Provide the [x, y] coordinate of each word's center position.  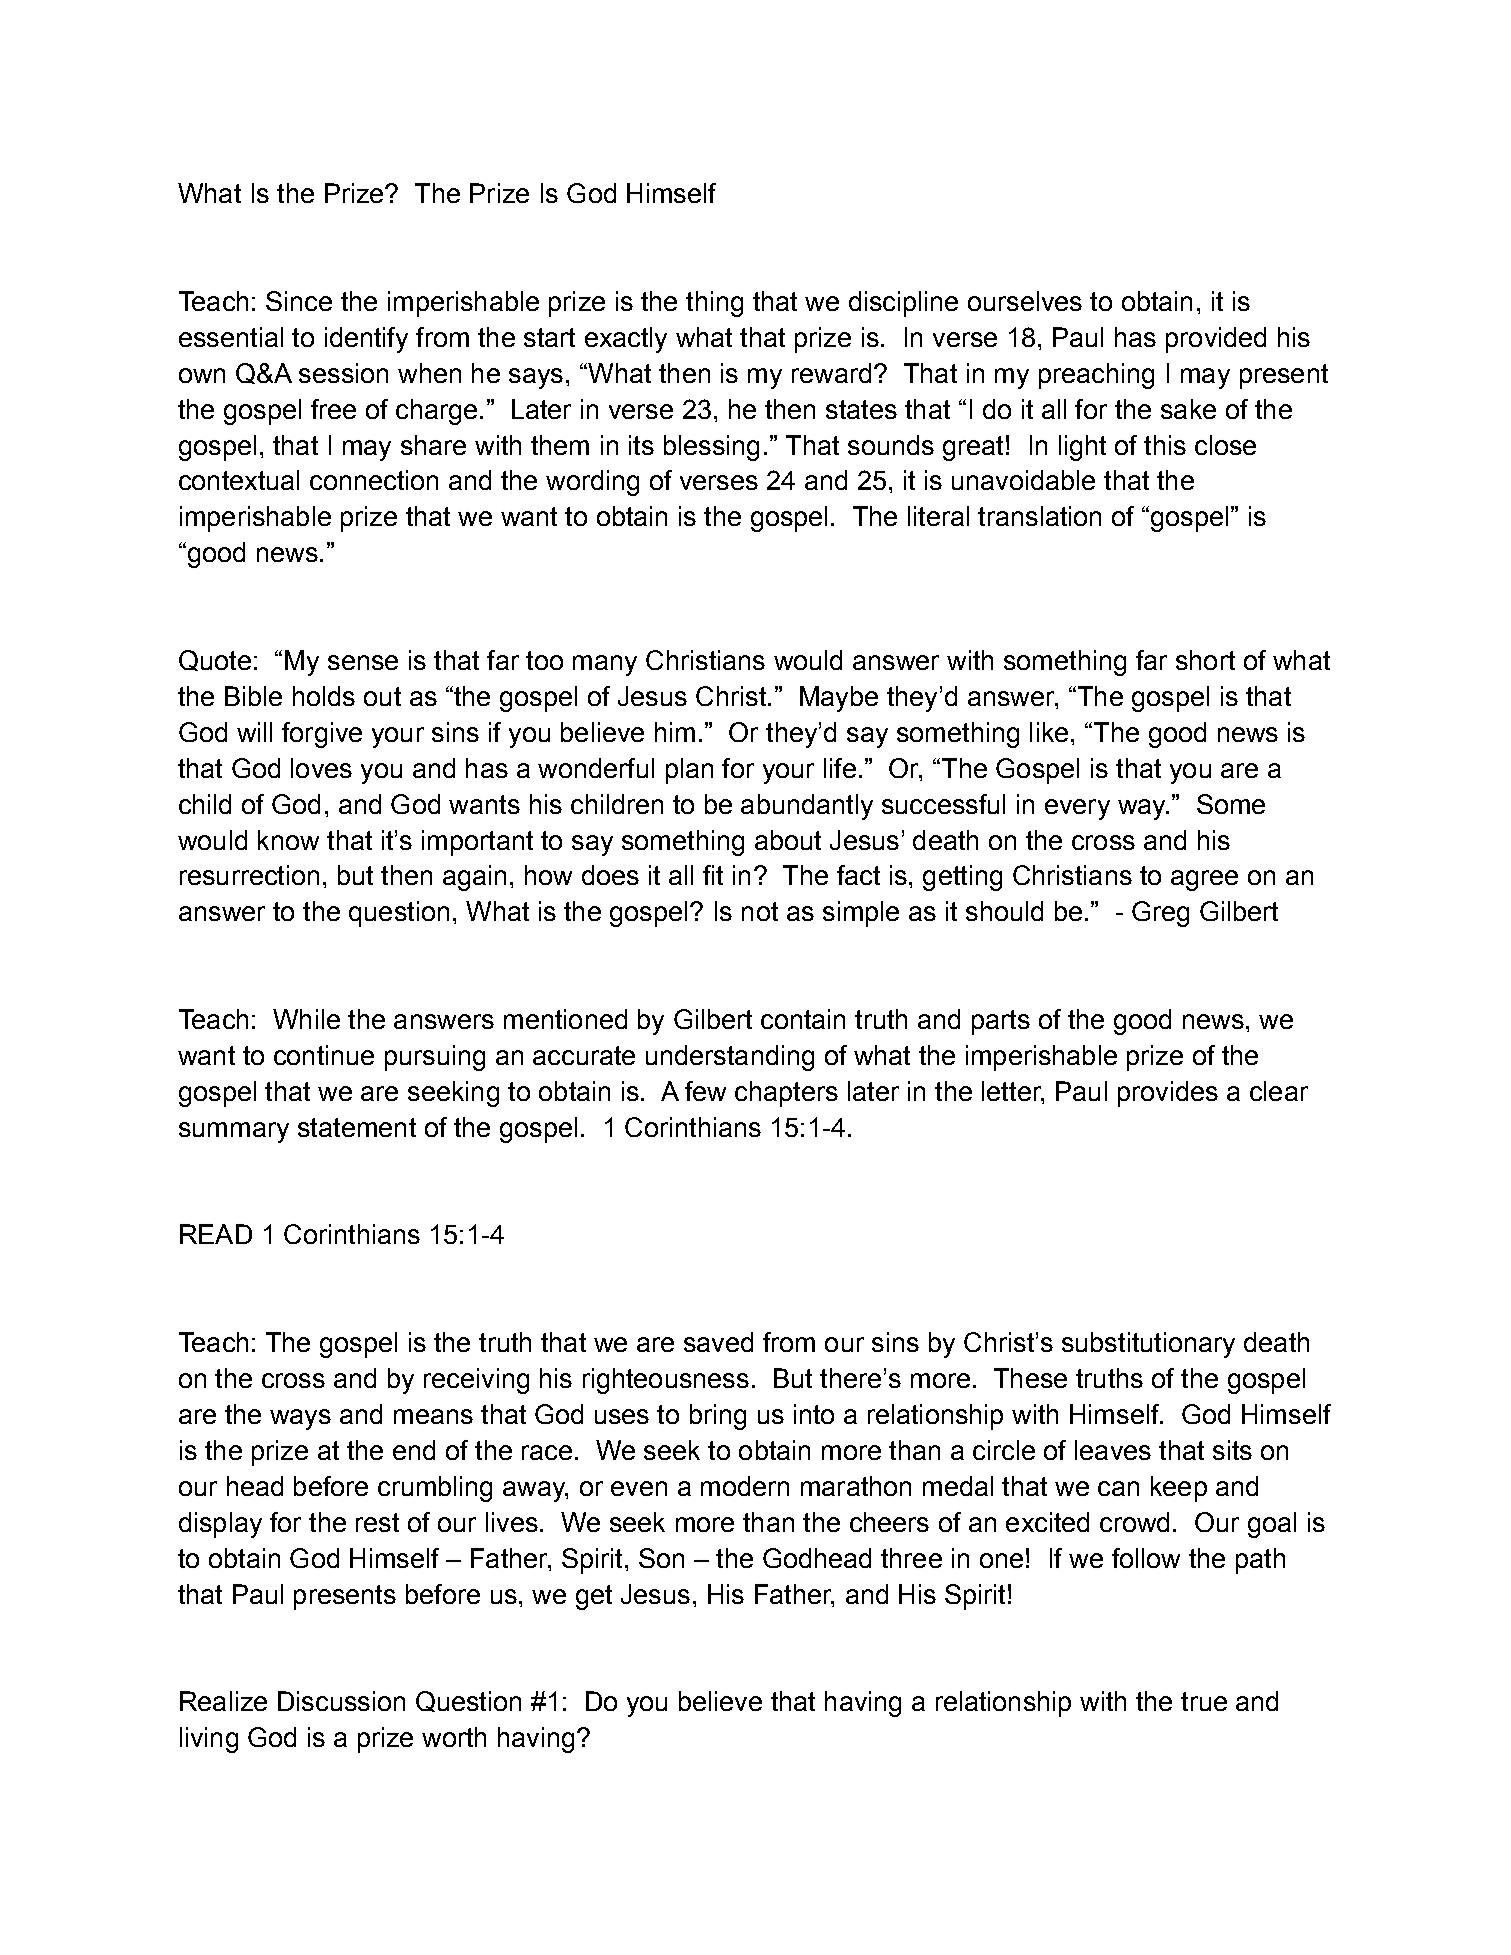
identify [366, 340]
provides [1168, 1094]
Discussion [341, 1701]
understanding [730, 1058]
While [306, 1019]
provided [1216, 340]
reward [831, 373]
